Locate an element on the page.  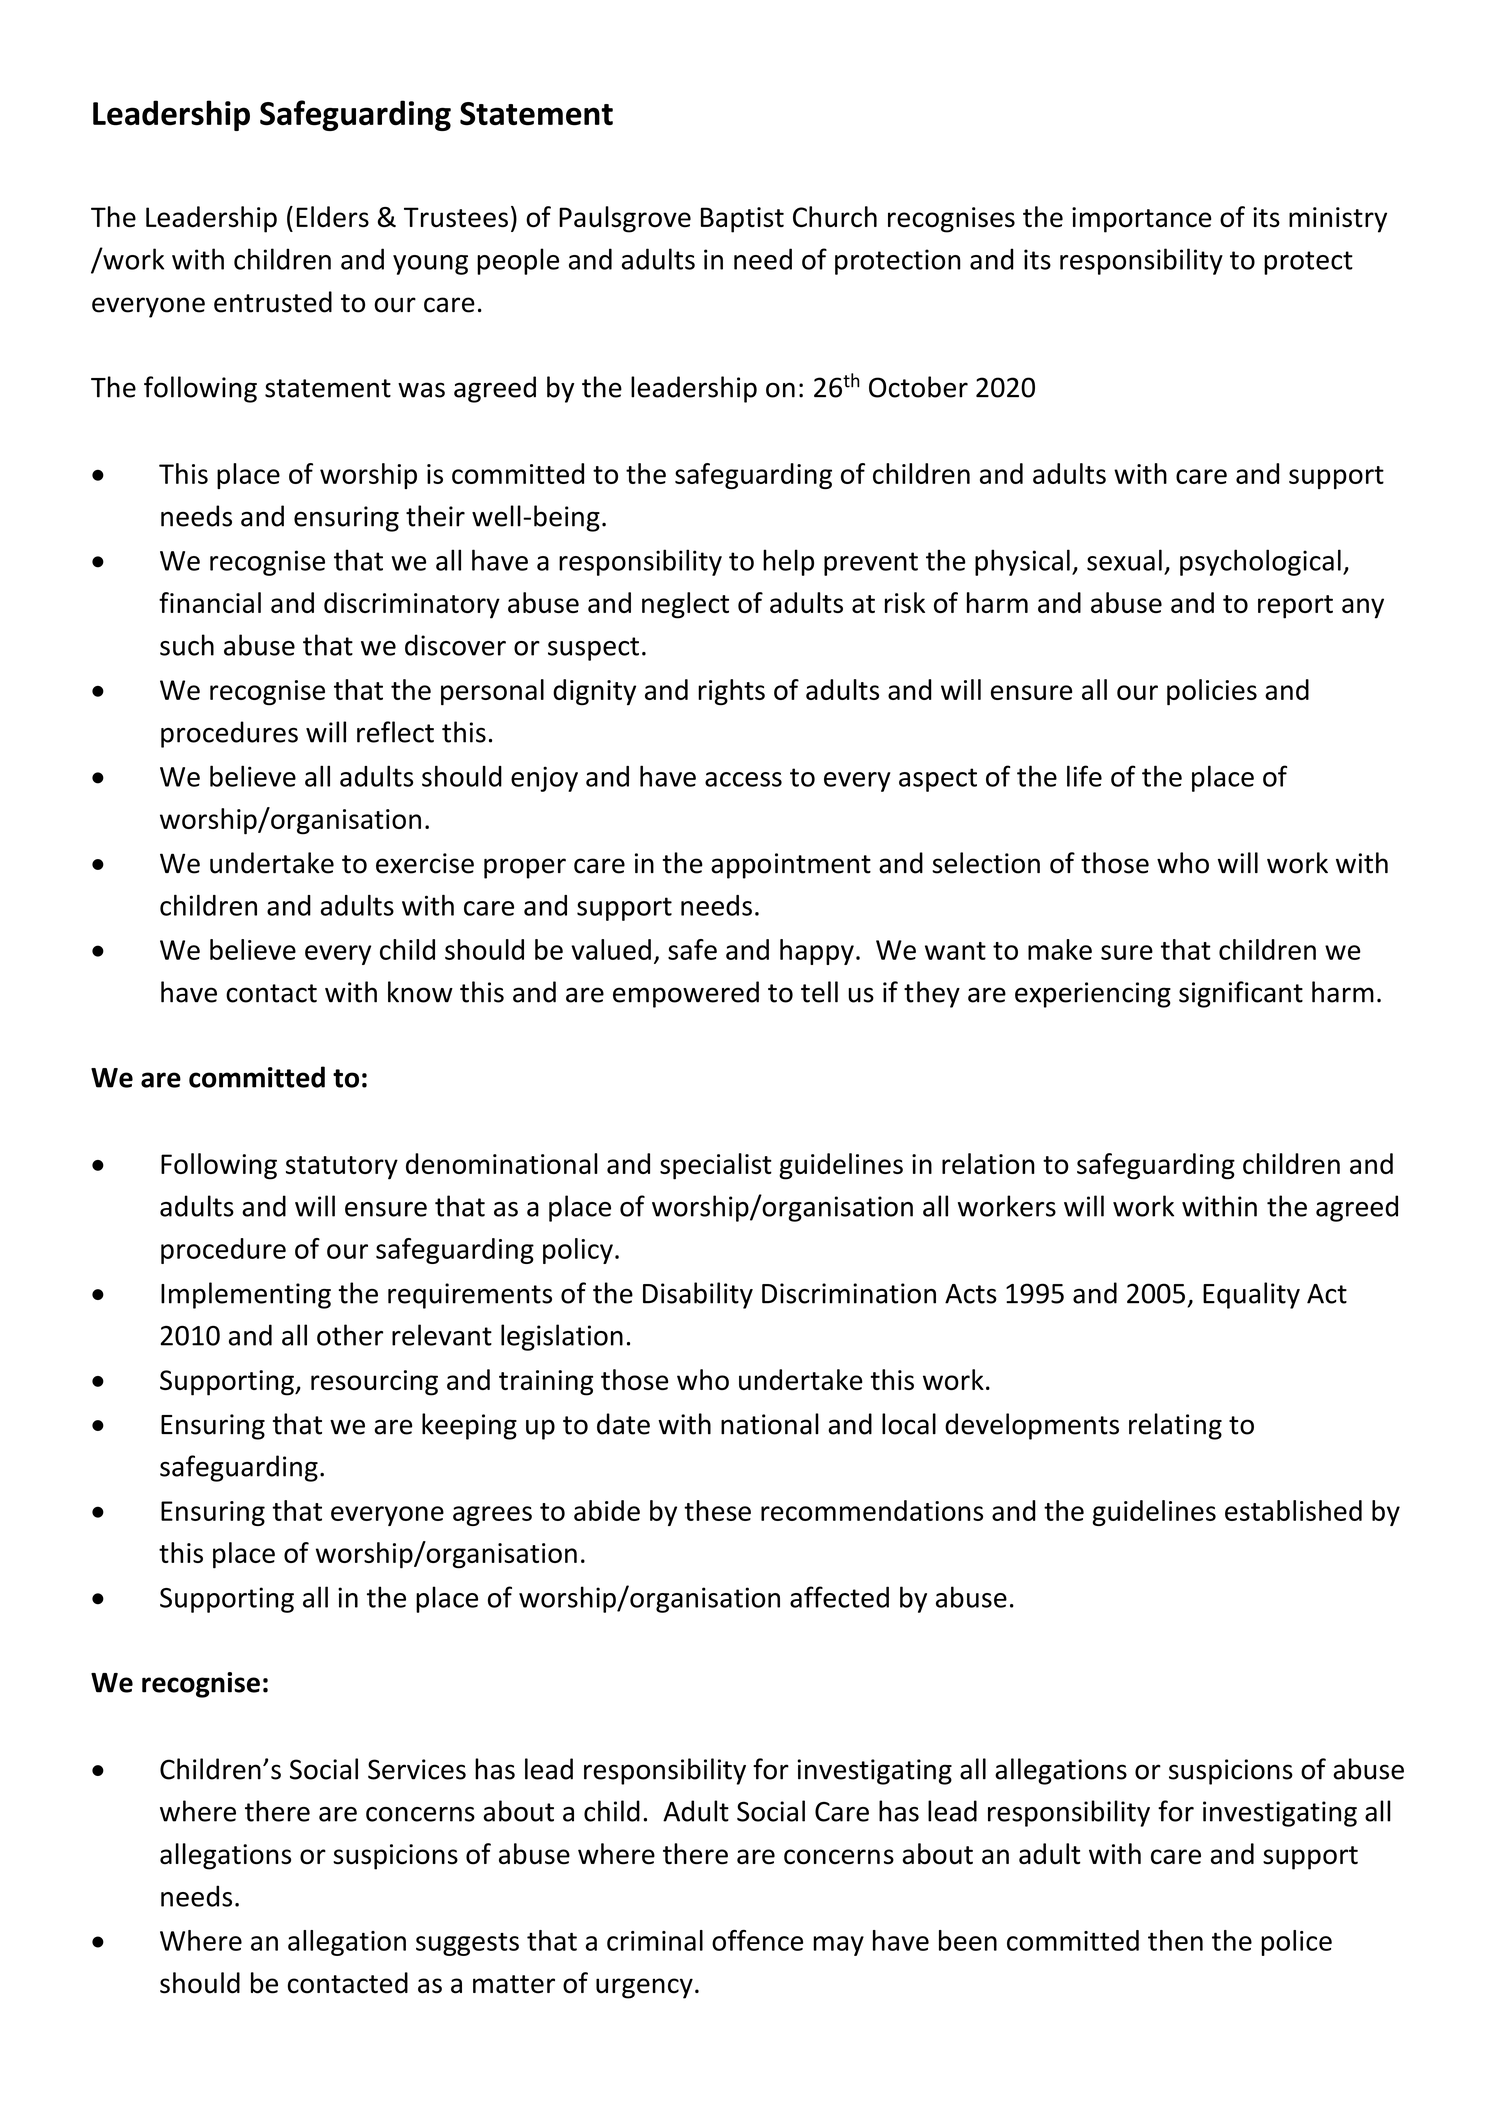
relating is located at coordinates (1175, 1426).
